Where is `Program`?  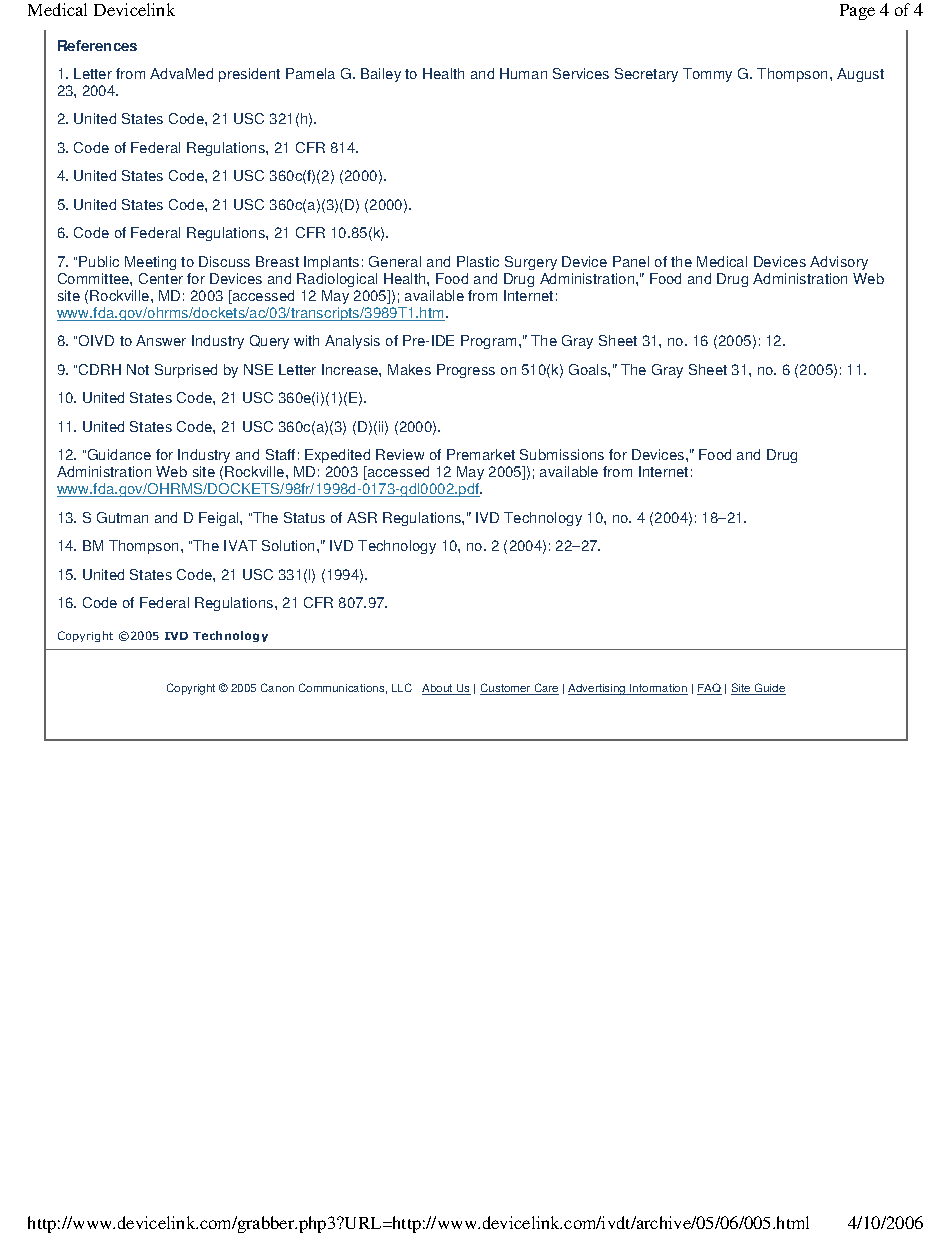 Program is located at coordinates (488, 342).
